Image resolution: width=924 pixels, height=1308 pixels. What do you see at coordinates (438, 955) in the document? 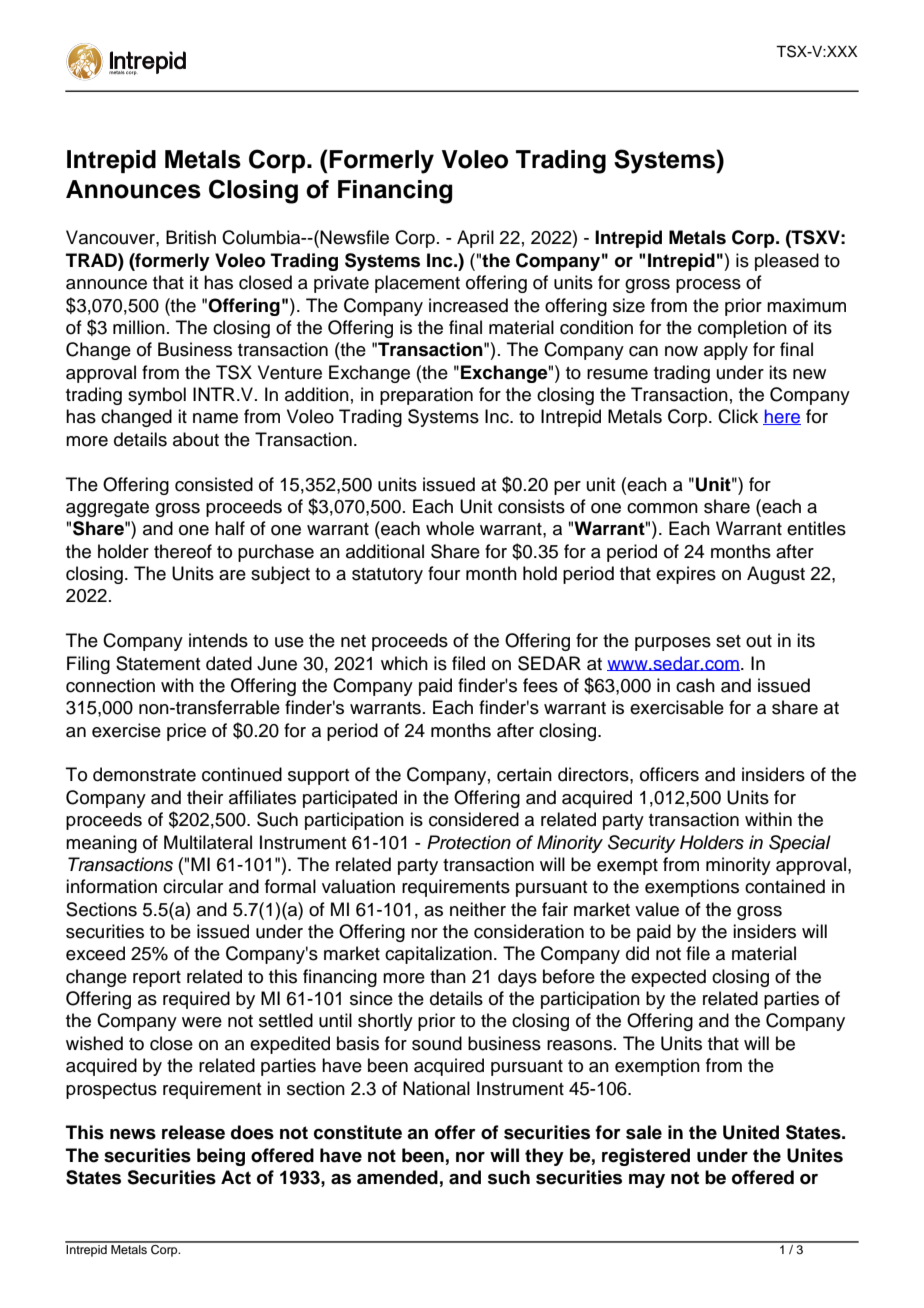
I see `capitalization` at bounding box center [438, 955].
